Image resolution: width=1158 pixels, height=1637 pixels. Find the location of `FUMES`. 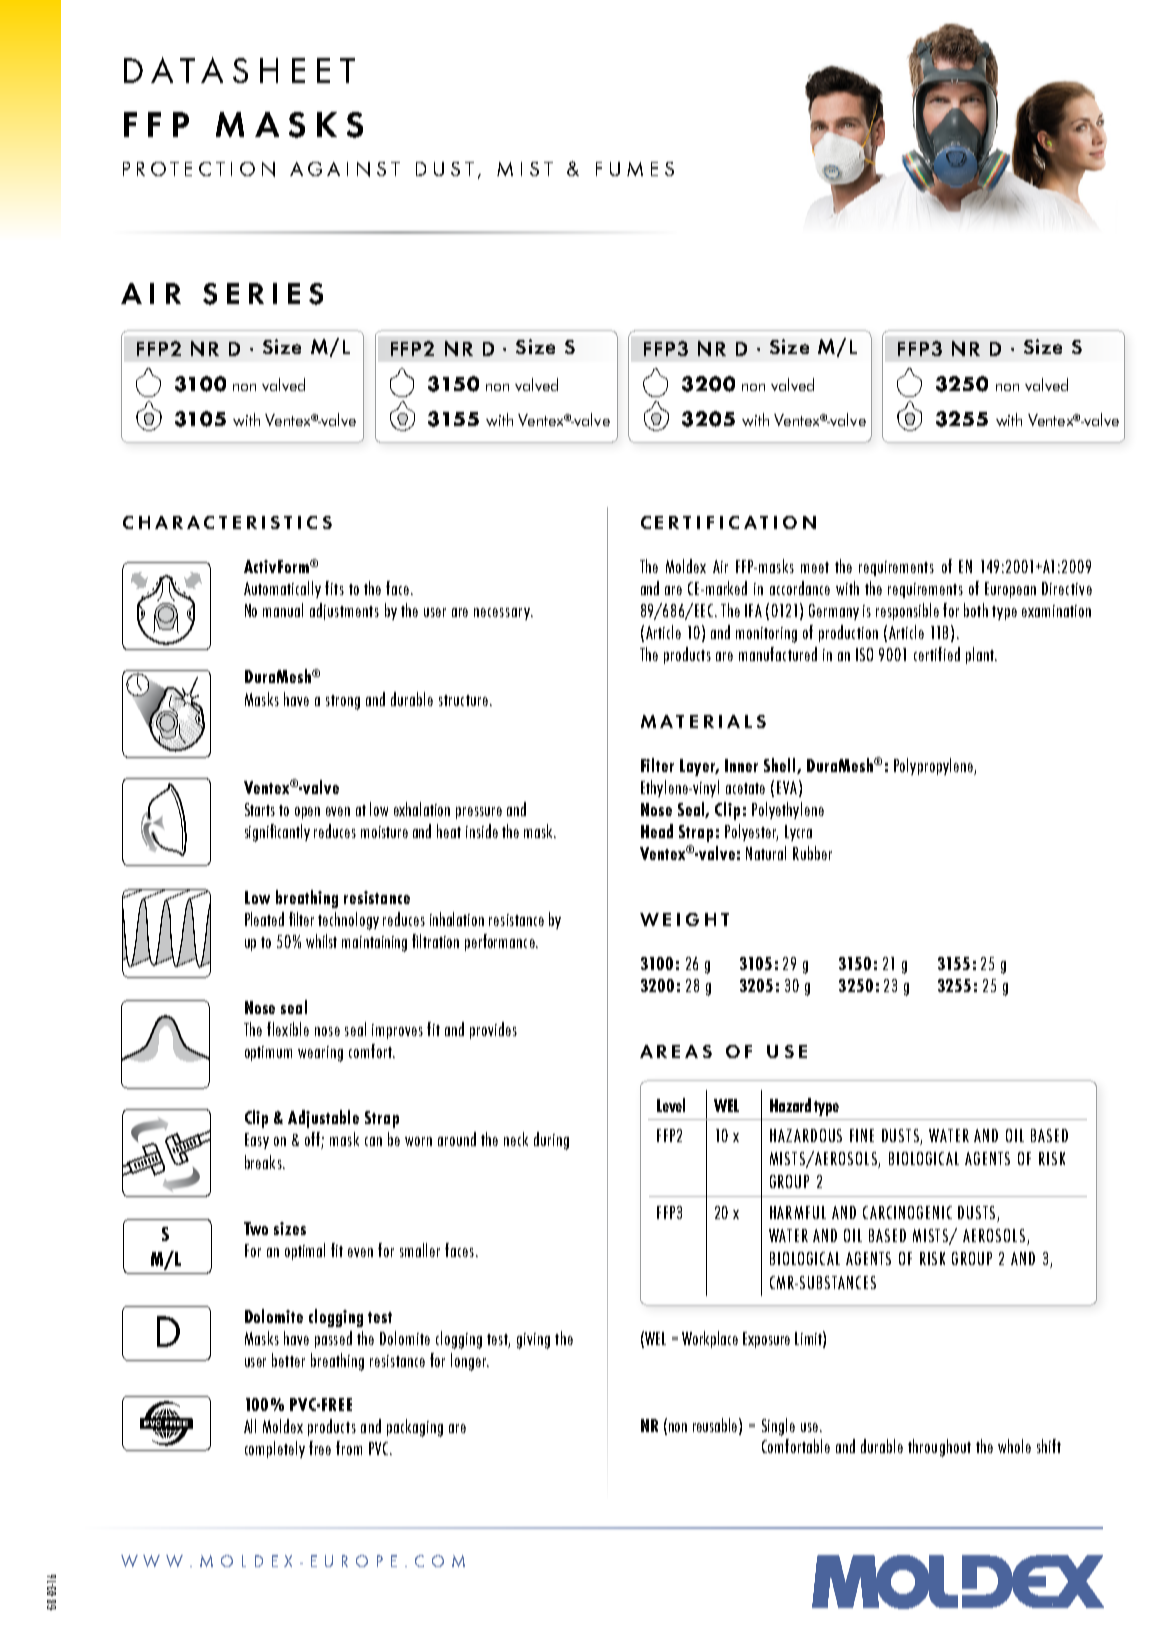

FUMES is located at coordinates (635, 169).
